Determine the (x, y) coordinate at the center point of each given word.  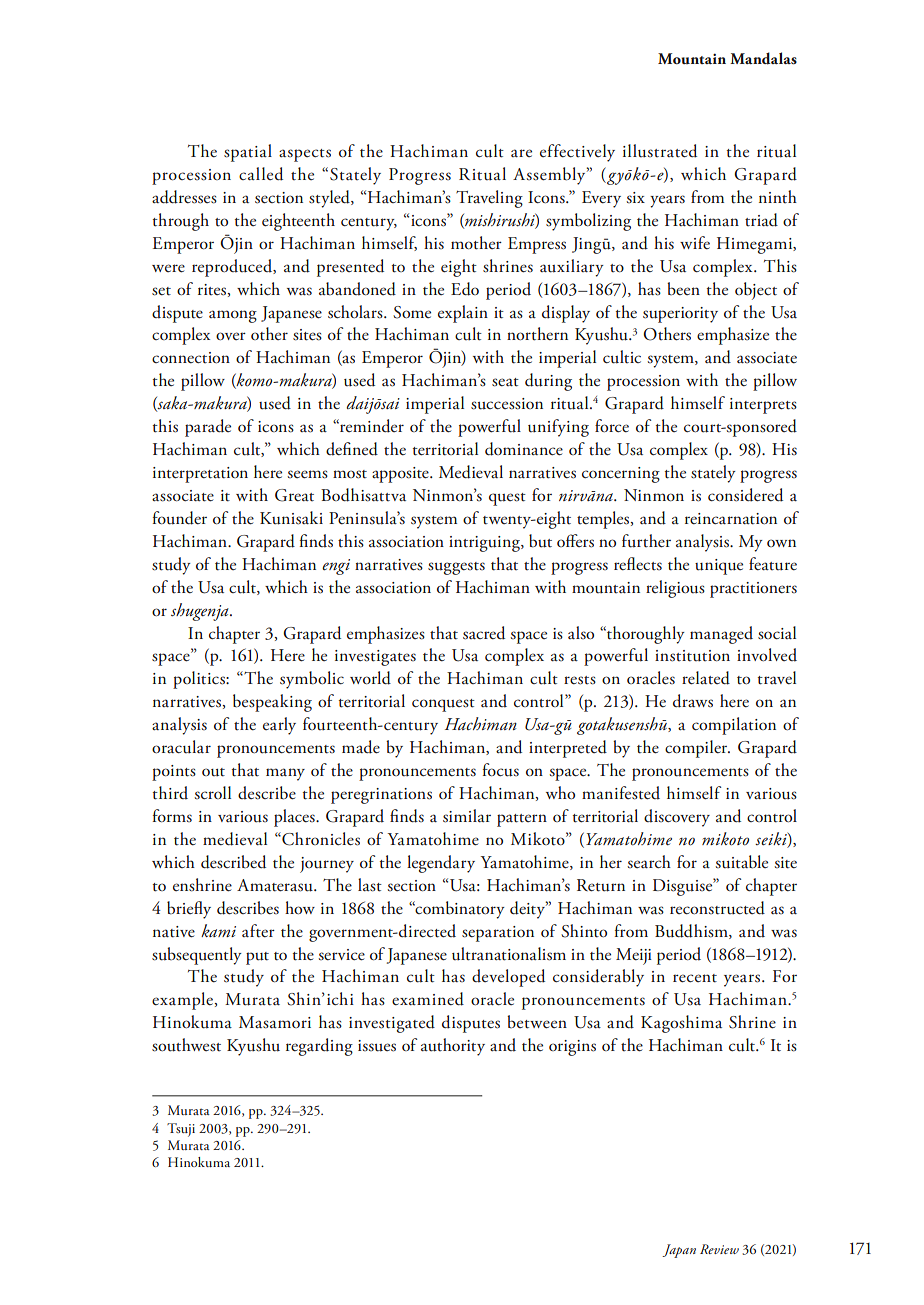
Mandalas (763, 58)
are (521, 153)
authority (453, 1047)
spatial (248, 153)
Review (719, 1249)
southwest (186, 1045)
